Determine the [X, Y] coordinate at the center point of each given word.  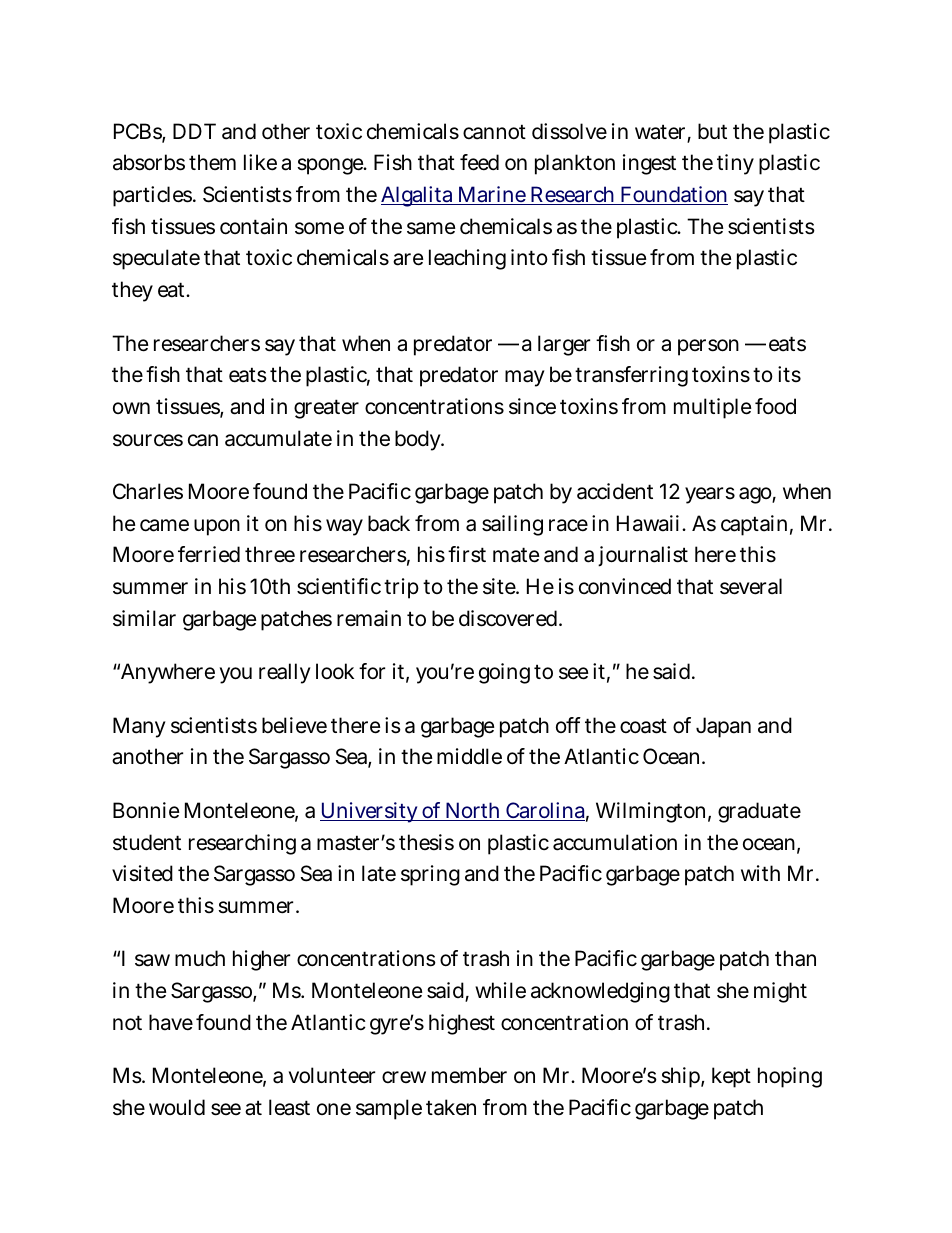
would [177, 1107]
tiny [735, 164]
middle [469, 756]
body [419, 440]
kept [731, 1077]
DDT [194, 131]
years [710, 495]
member [469, 1075]
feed [479, 162]
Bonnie [146, 810]
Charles [148, 491]
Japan [723, 727]
